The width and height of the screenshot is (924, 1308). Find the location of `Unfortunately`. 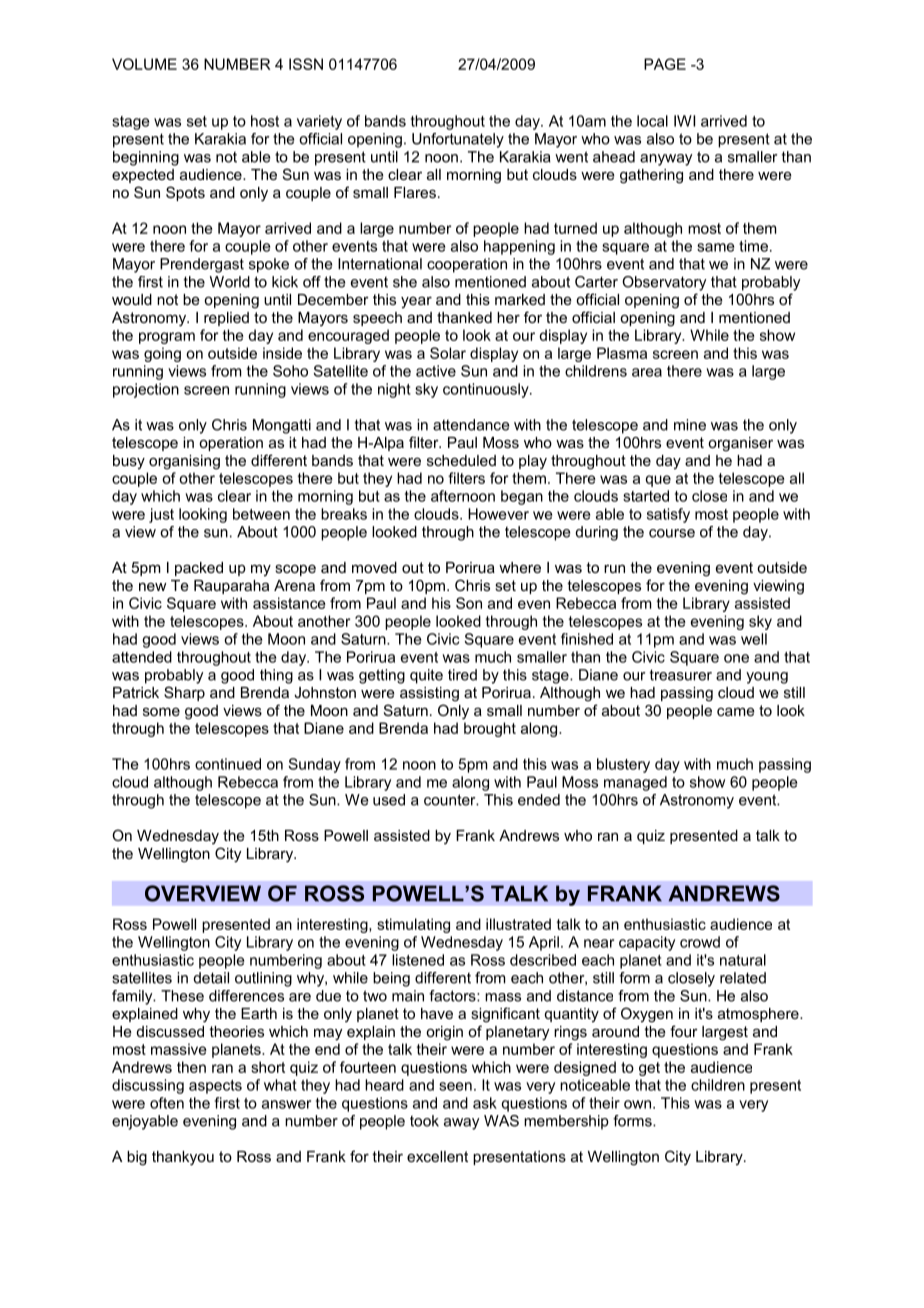

Unfortunately is located at coordinates (458, 140).
